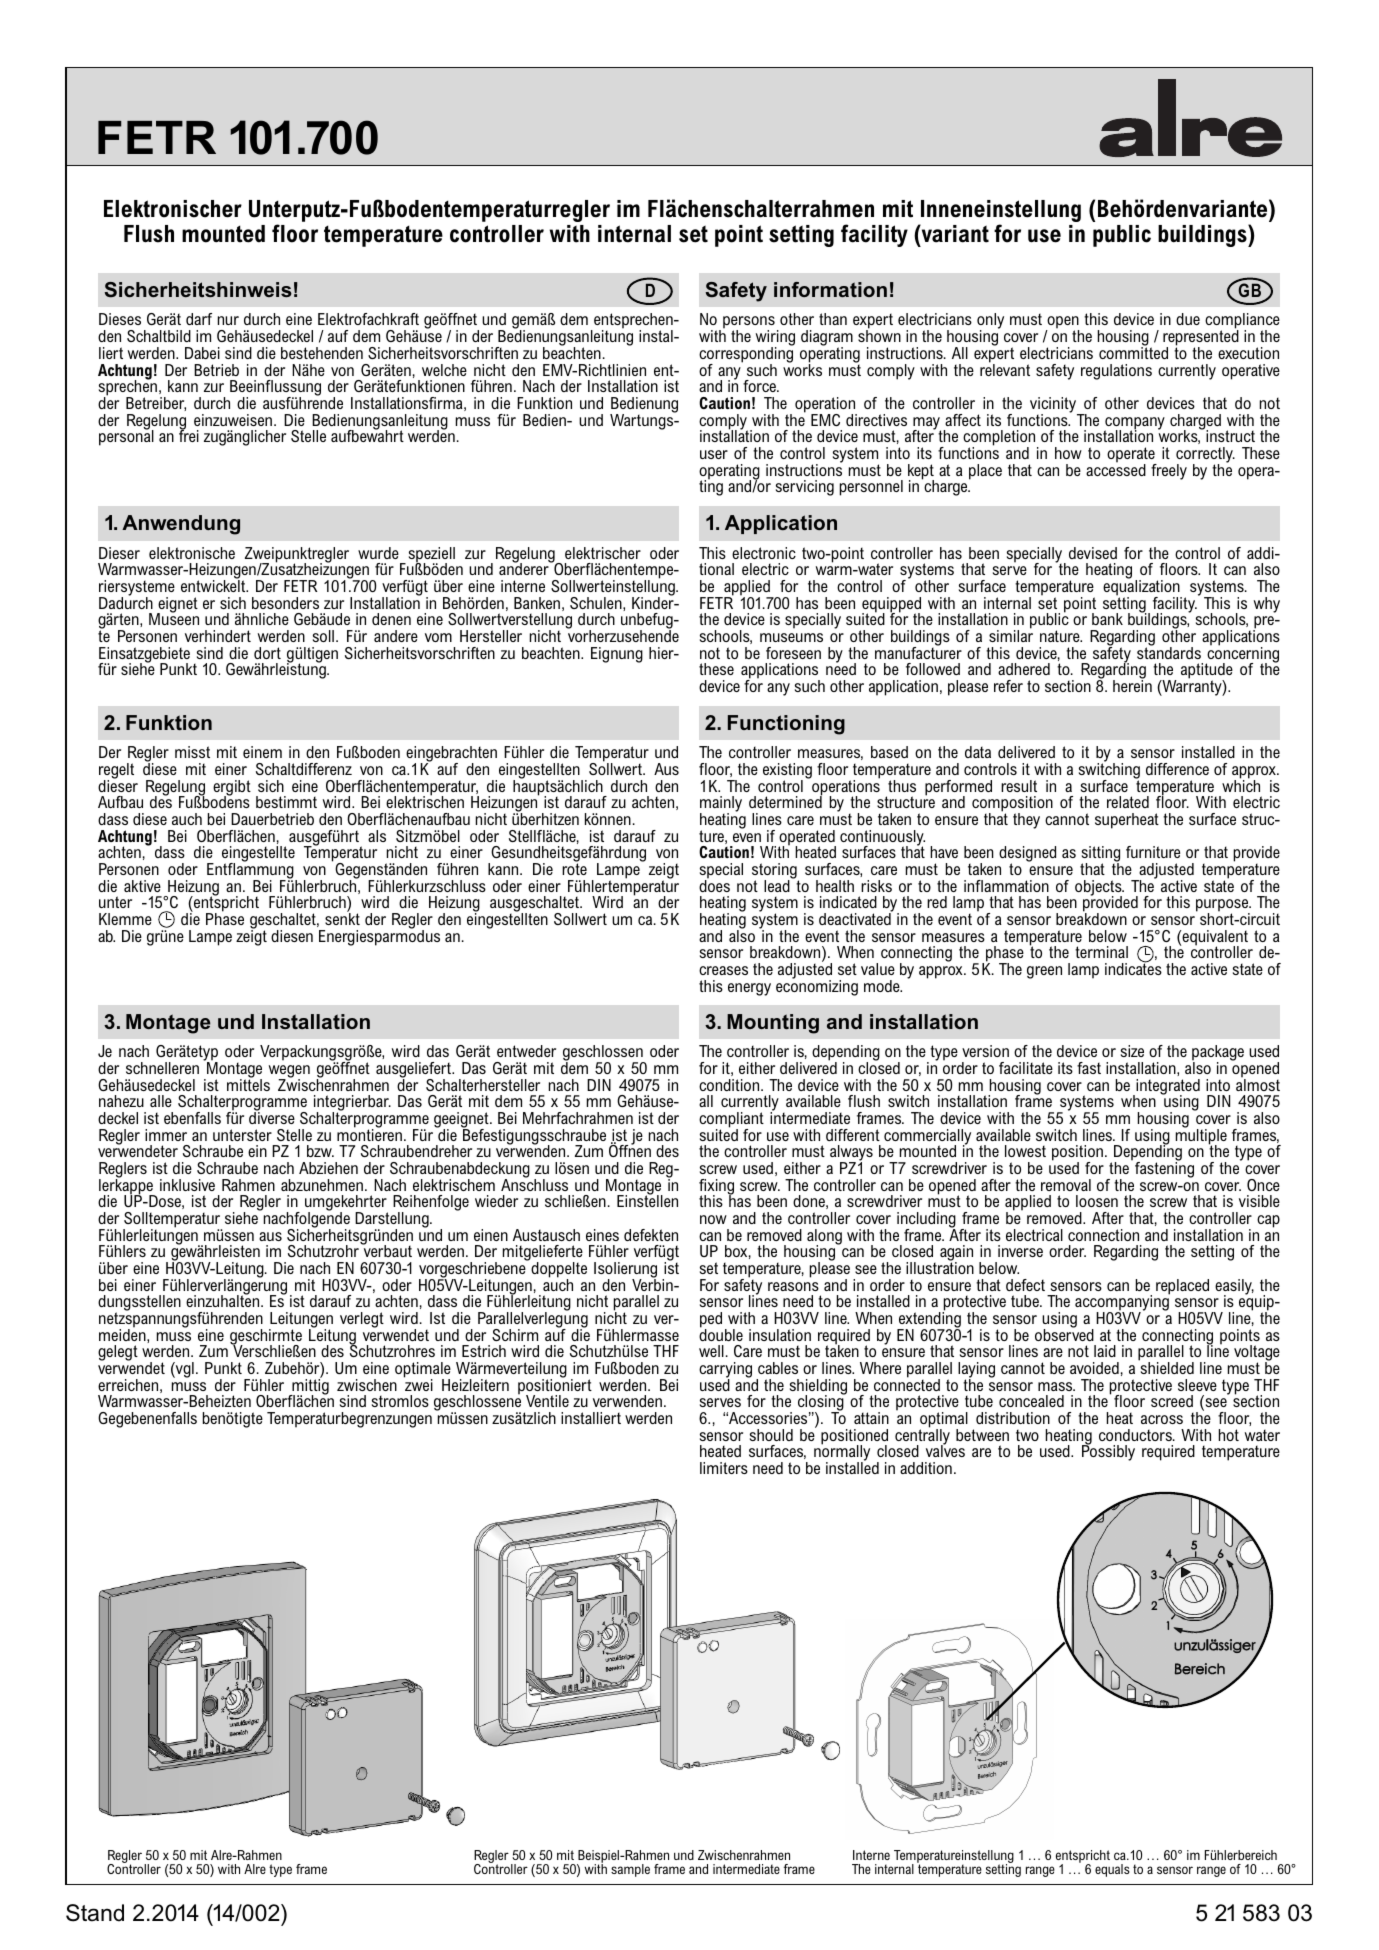 This screenshot has height=1950, width=1379. I want to click on nur, so click(228, 320).
